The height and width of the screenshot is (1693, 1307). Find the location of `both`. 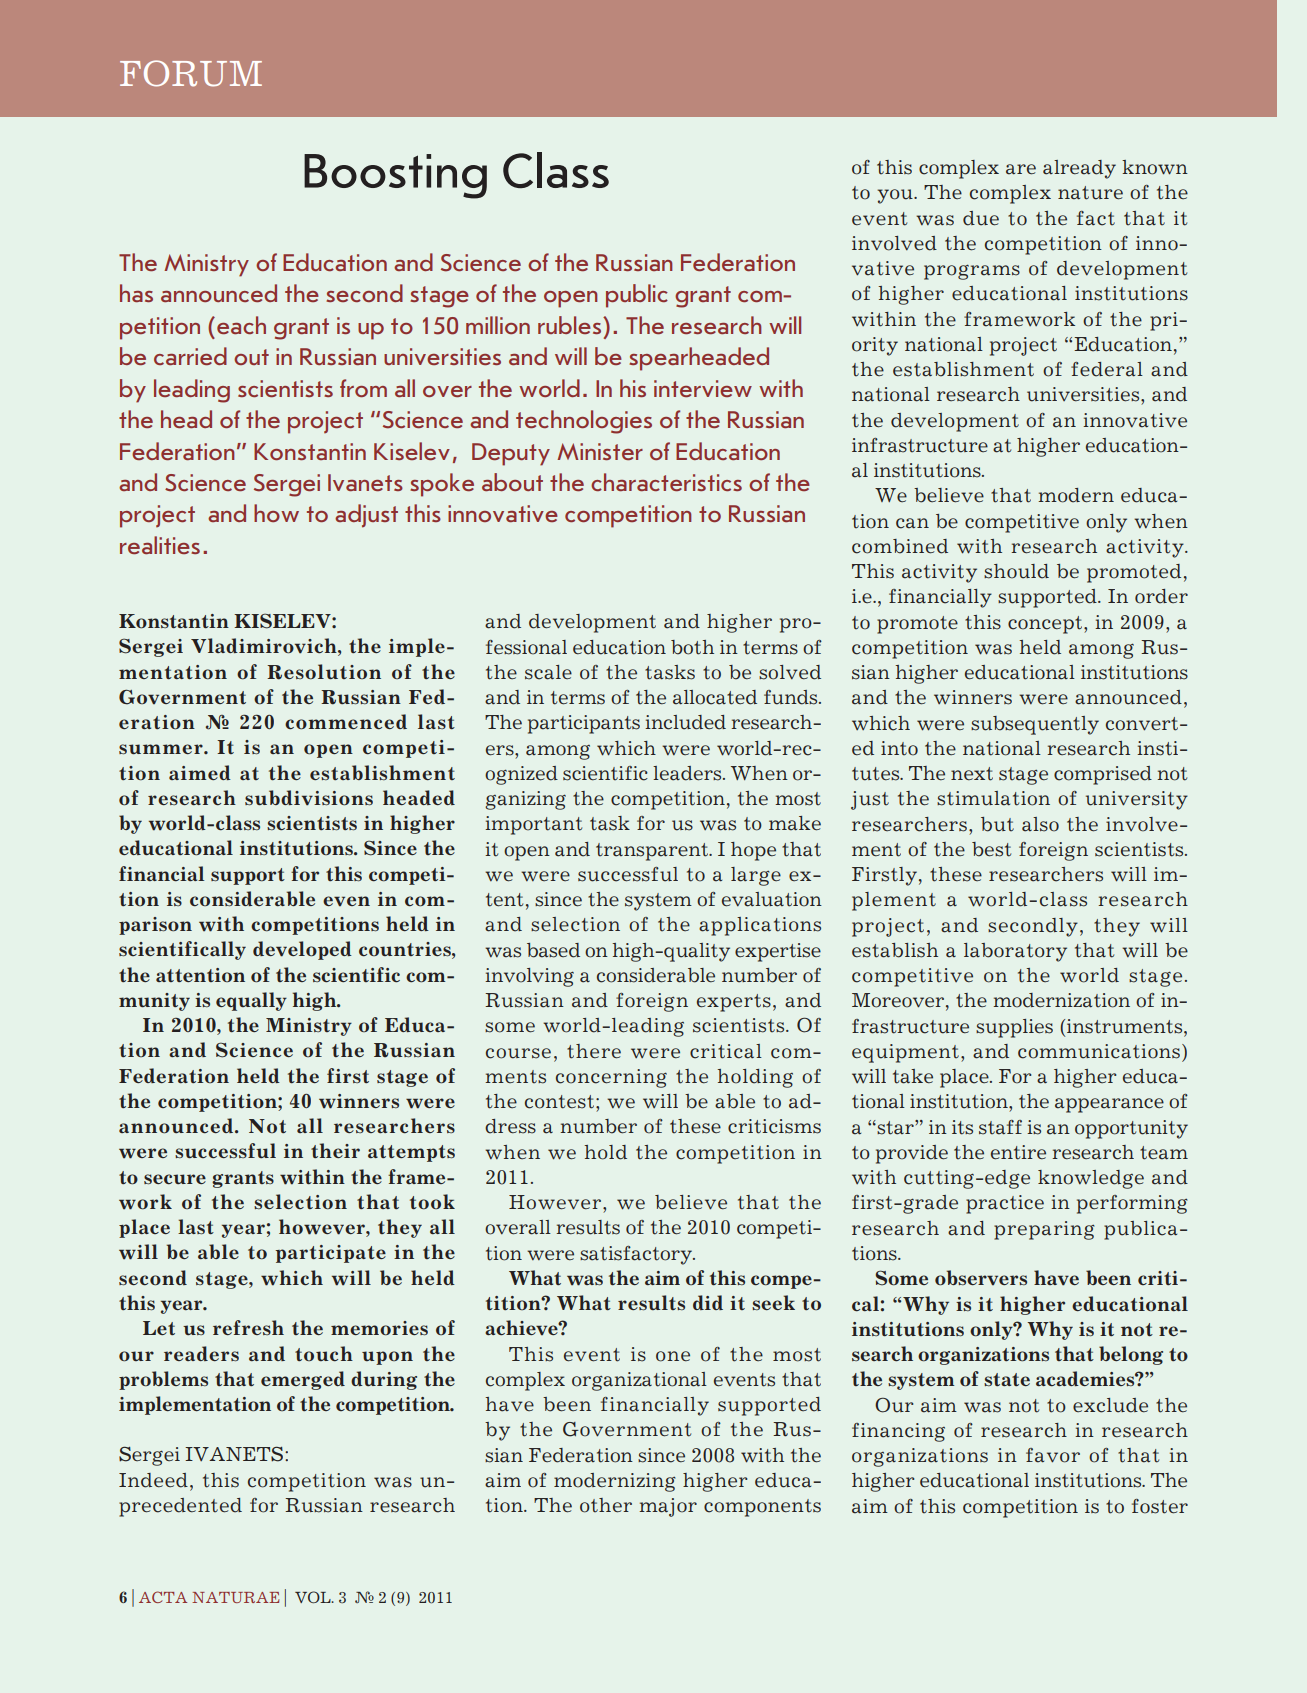

both is located at coordinates (692, 647).
